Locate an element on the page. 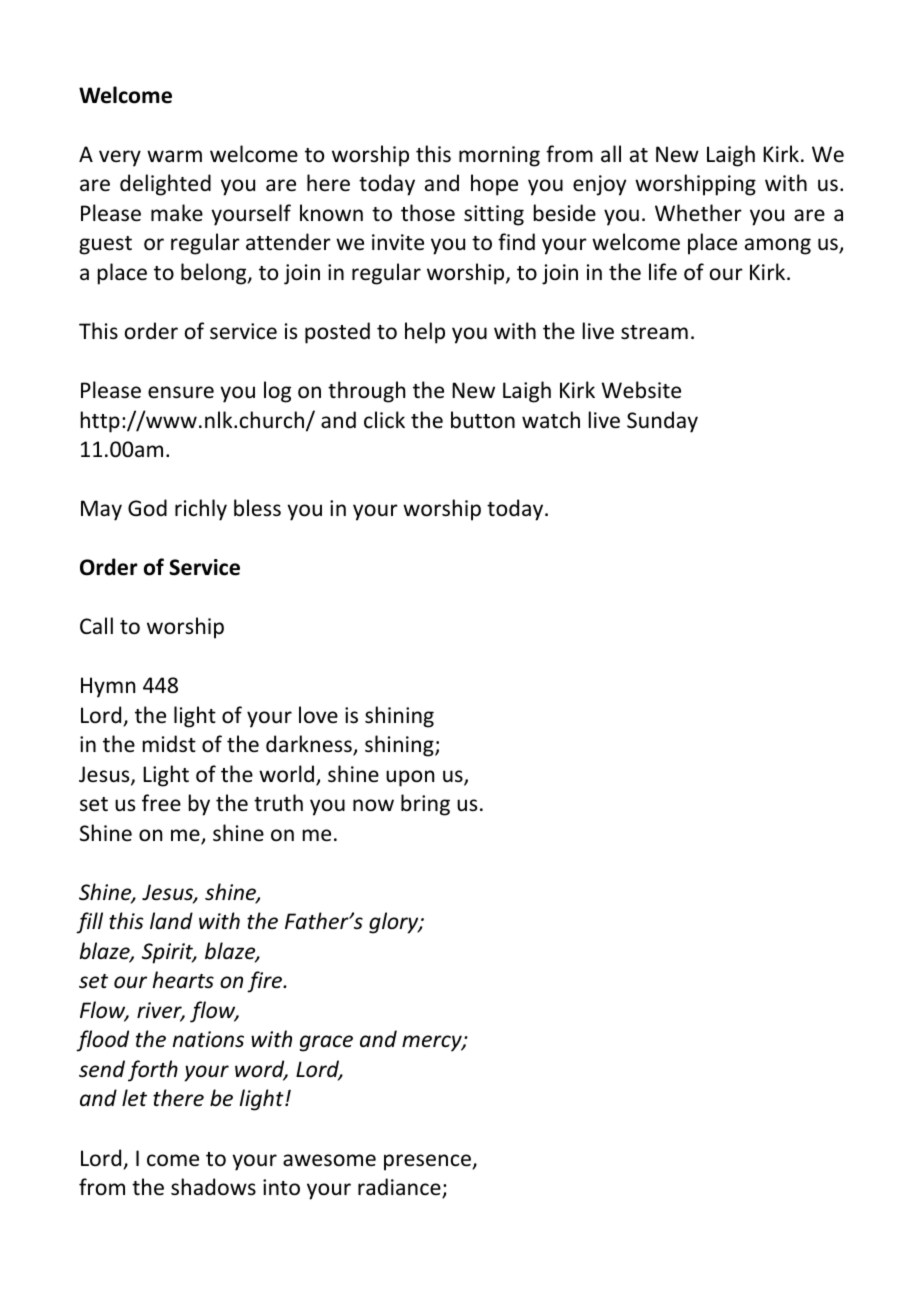  make is located at coordinates (177, 212).
